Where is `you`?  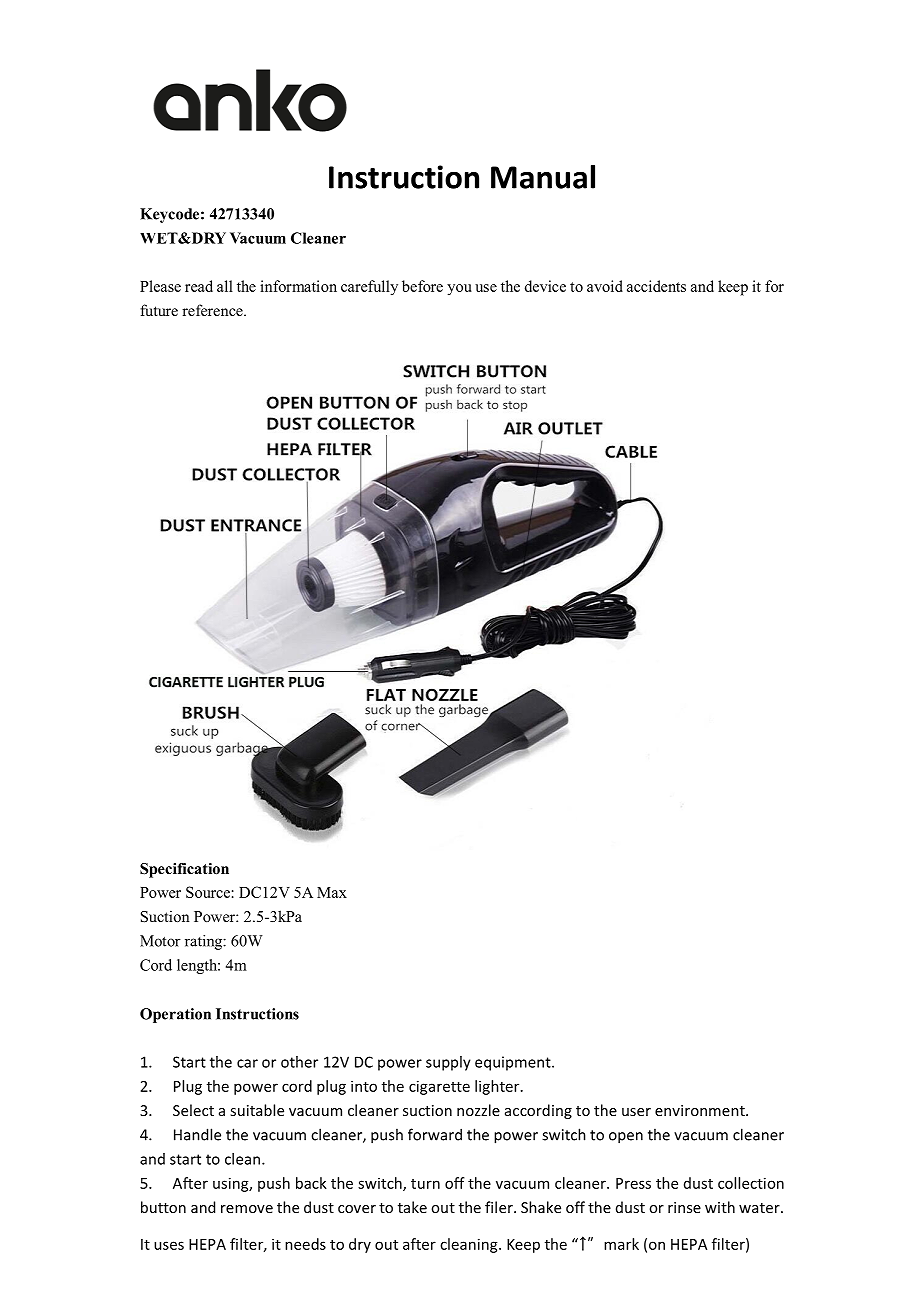
you is located at coordinates (459, 290).
